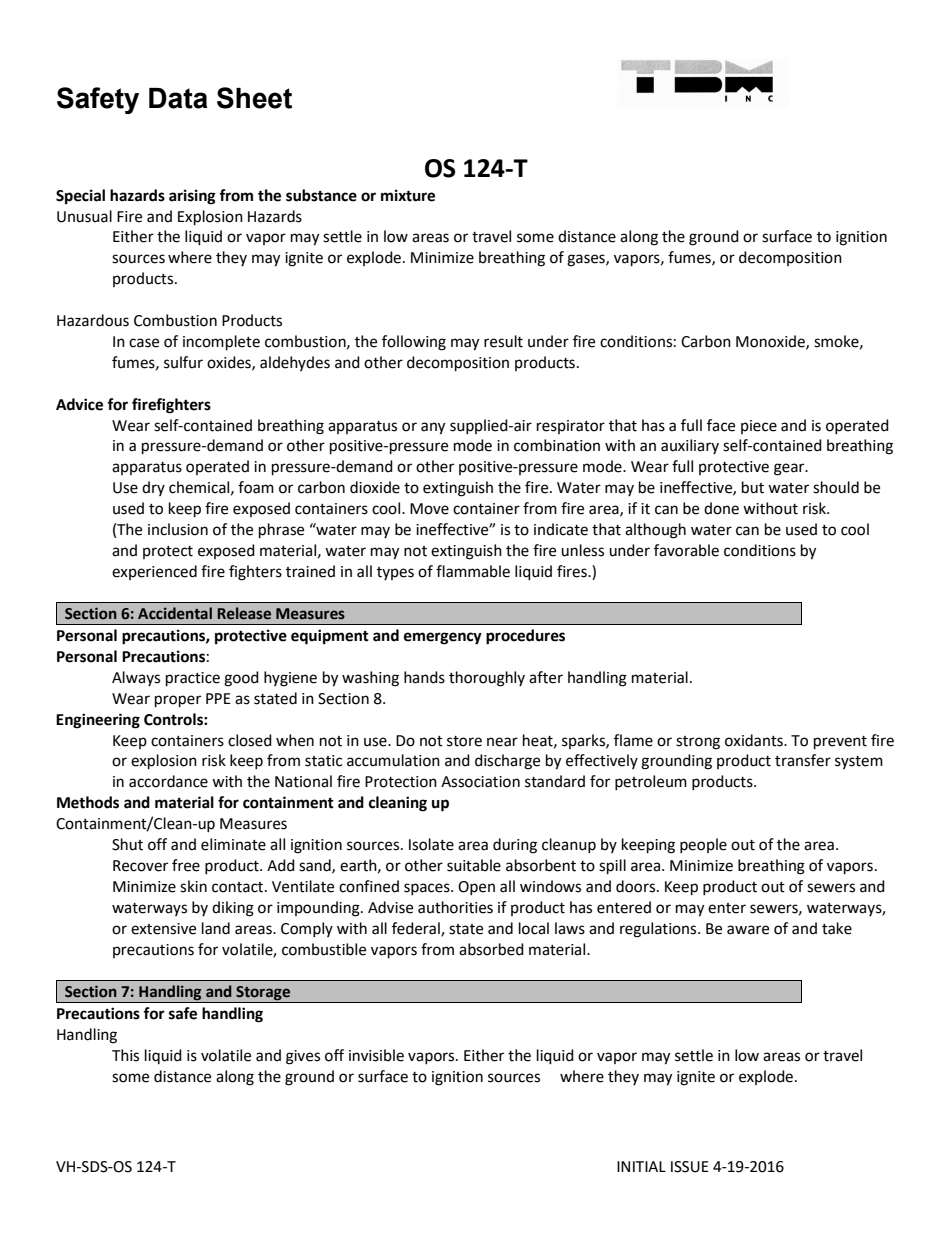 The height and width of the screenshot is (1233, 952). What do you see at coordinates (686, 550) in the screenshot?
I see `favorable` at bounding box center [686, 550].
